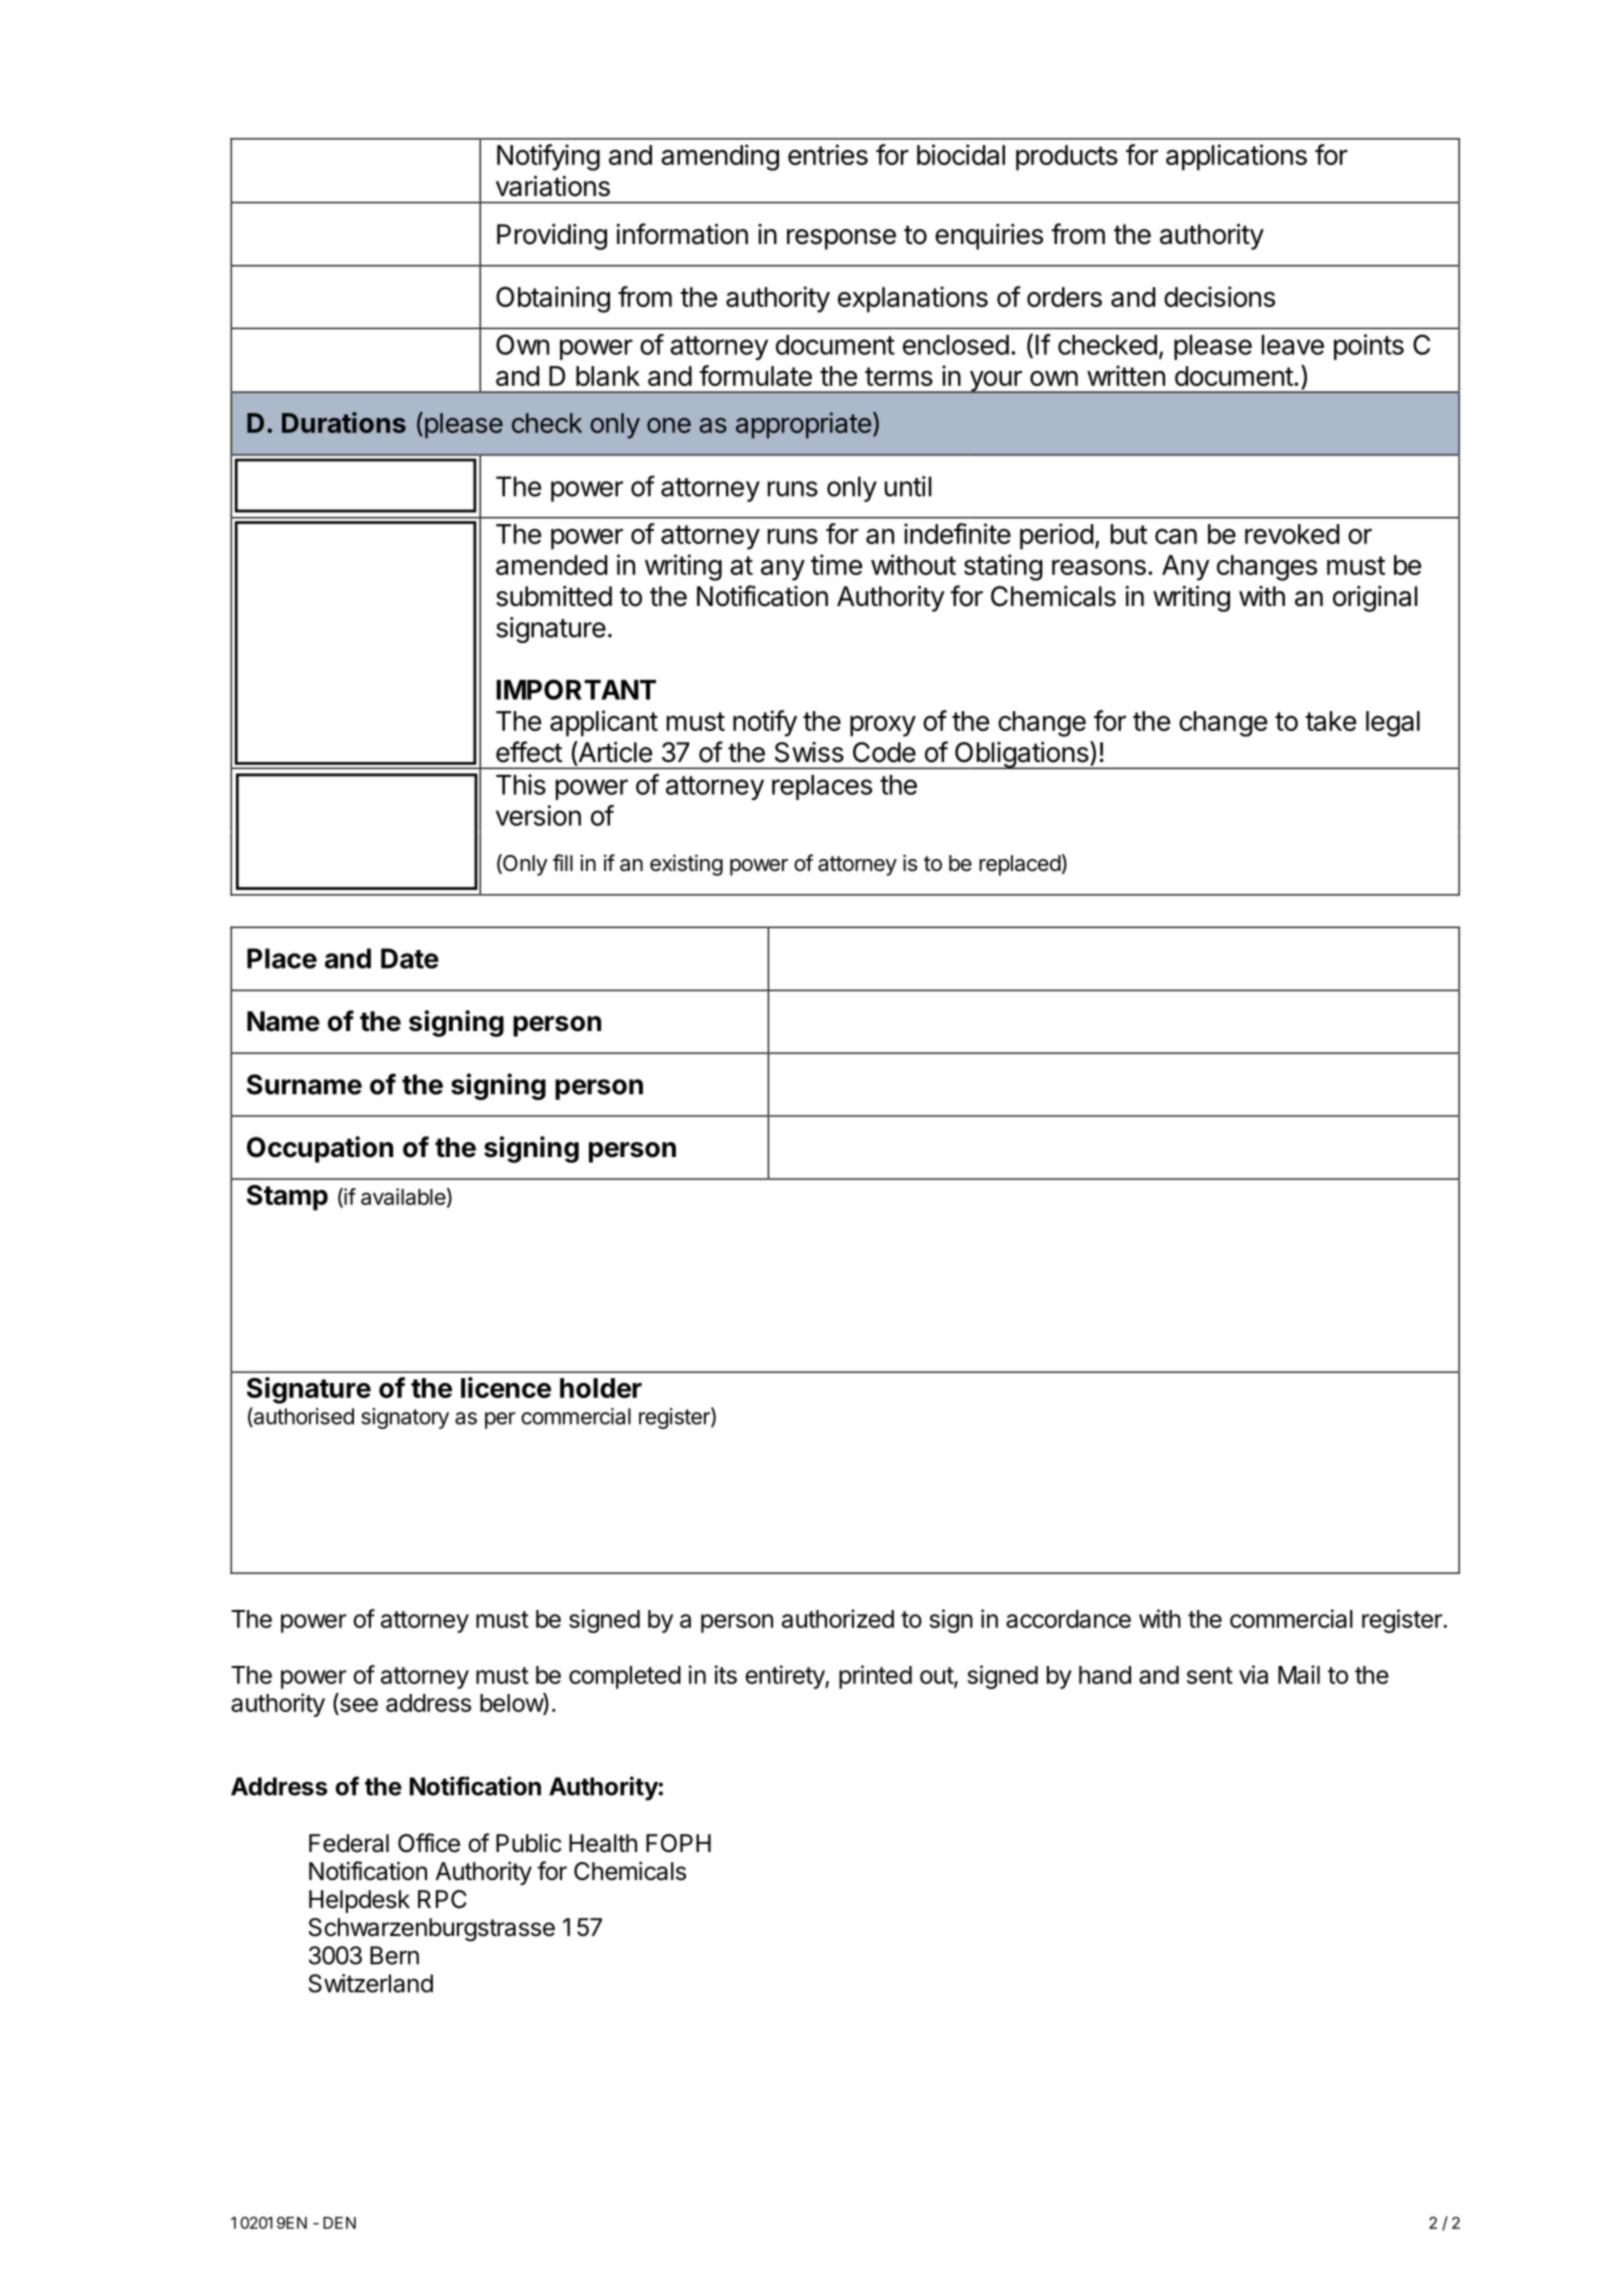 This document has height=2281, width=1613. I want to click on DEN, so click(339, 2223).
